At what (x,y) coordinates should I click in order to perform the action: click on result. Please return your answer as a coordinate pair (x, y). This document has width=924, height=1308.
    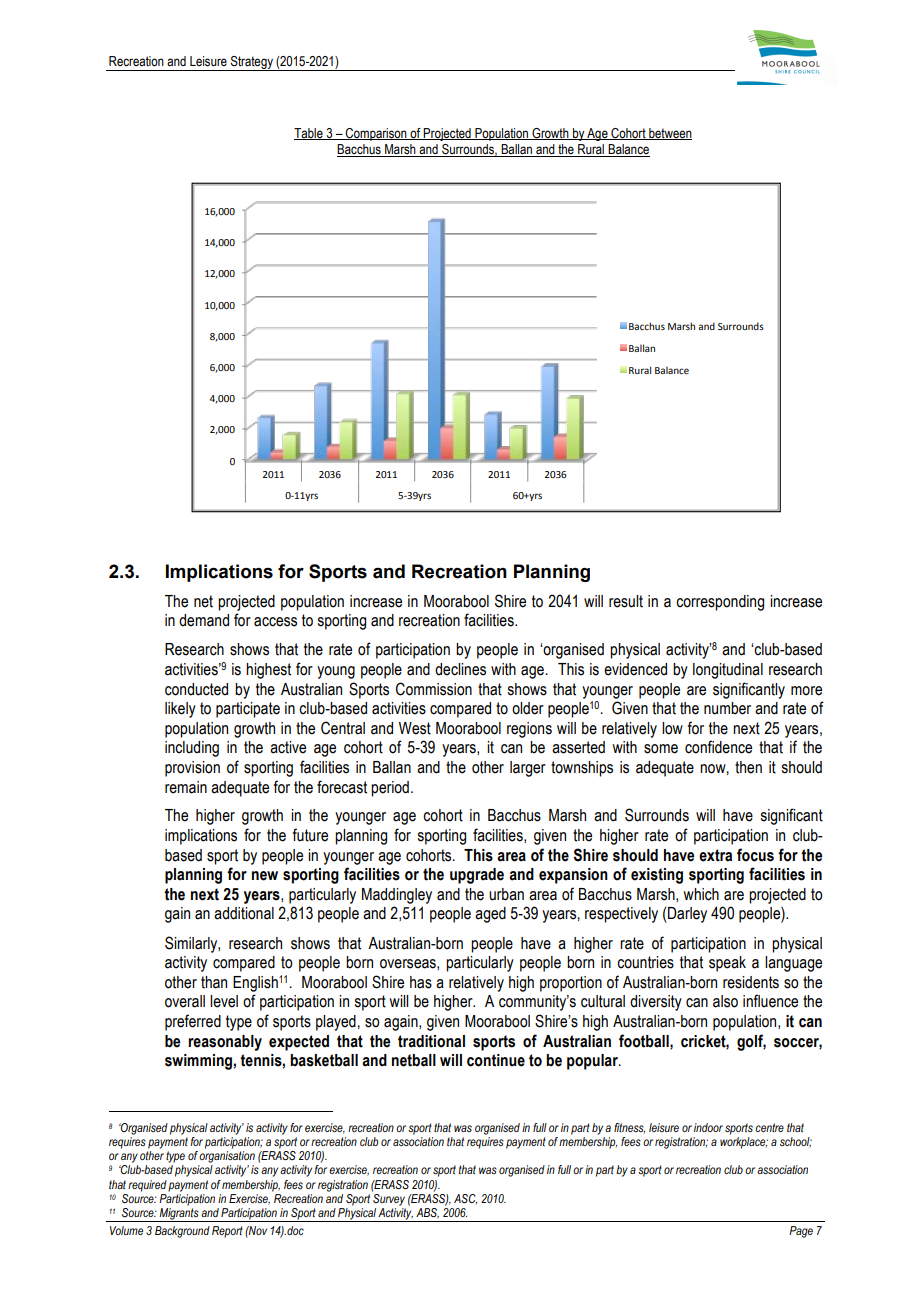
    Looking at the image, I should click on (626, 601).
